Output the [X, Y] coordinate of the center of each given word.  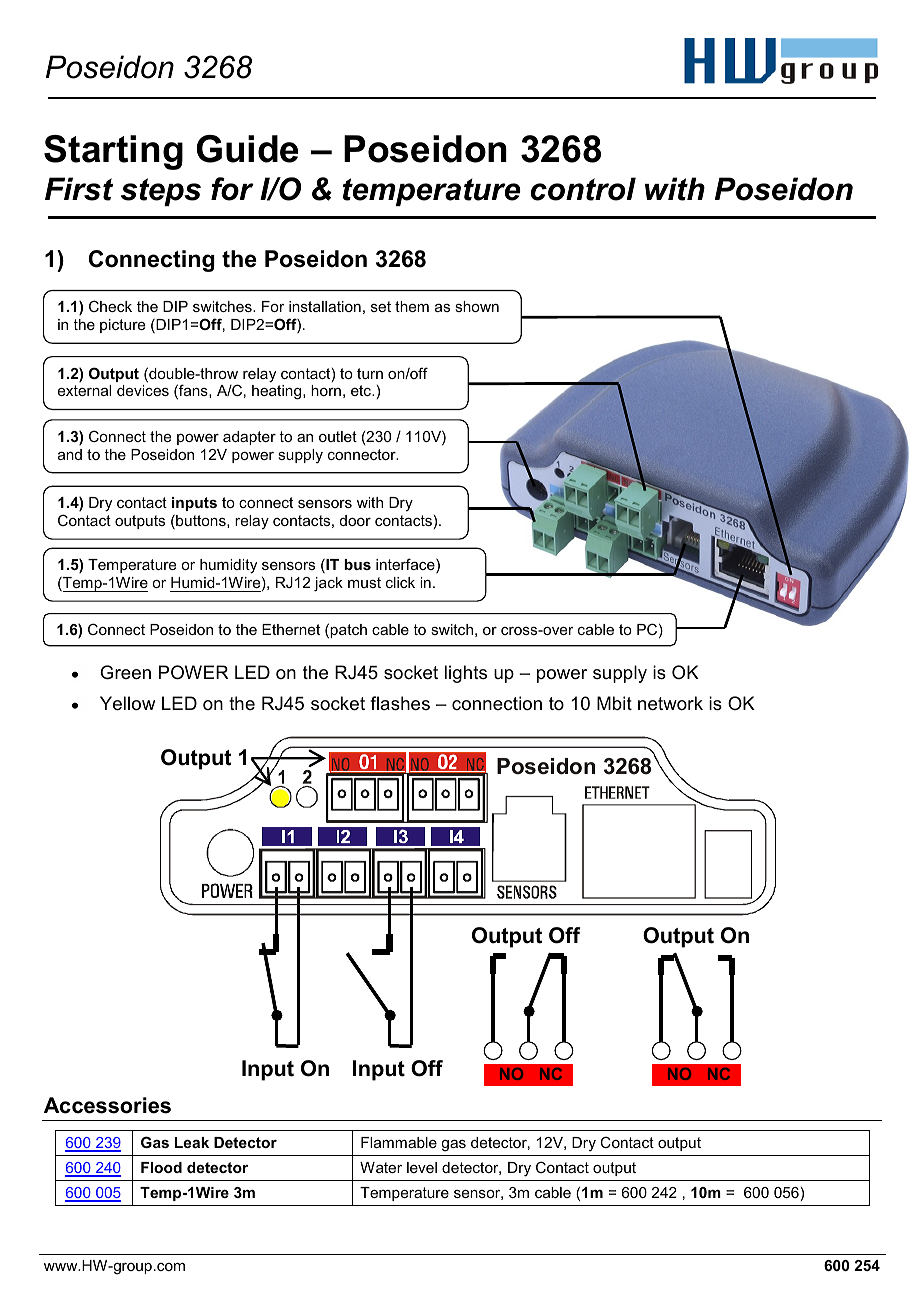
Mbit [614, 703]
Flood [161, 1167]
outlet [338, 436]
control [583, 189]
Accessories [107, 1105]
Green [125, 672]
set [381, 306]
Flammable [399, 1142]
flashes [400, 703]
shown [477, 306]
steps [161, 192]
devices [143, 390]
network [670, 703]
